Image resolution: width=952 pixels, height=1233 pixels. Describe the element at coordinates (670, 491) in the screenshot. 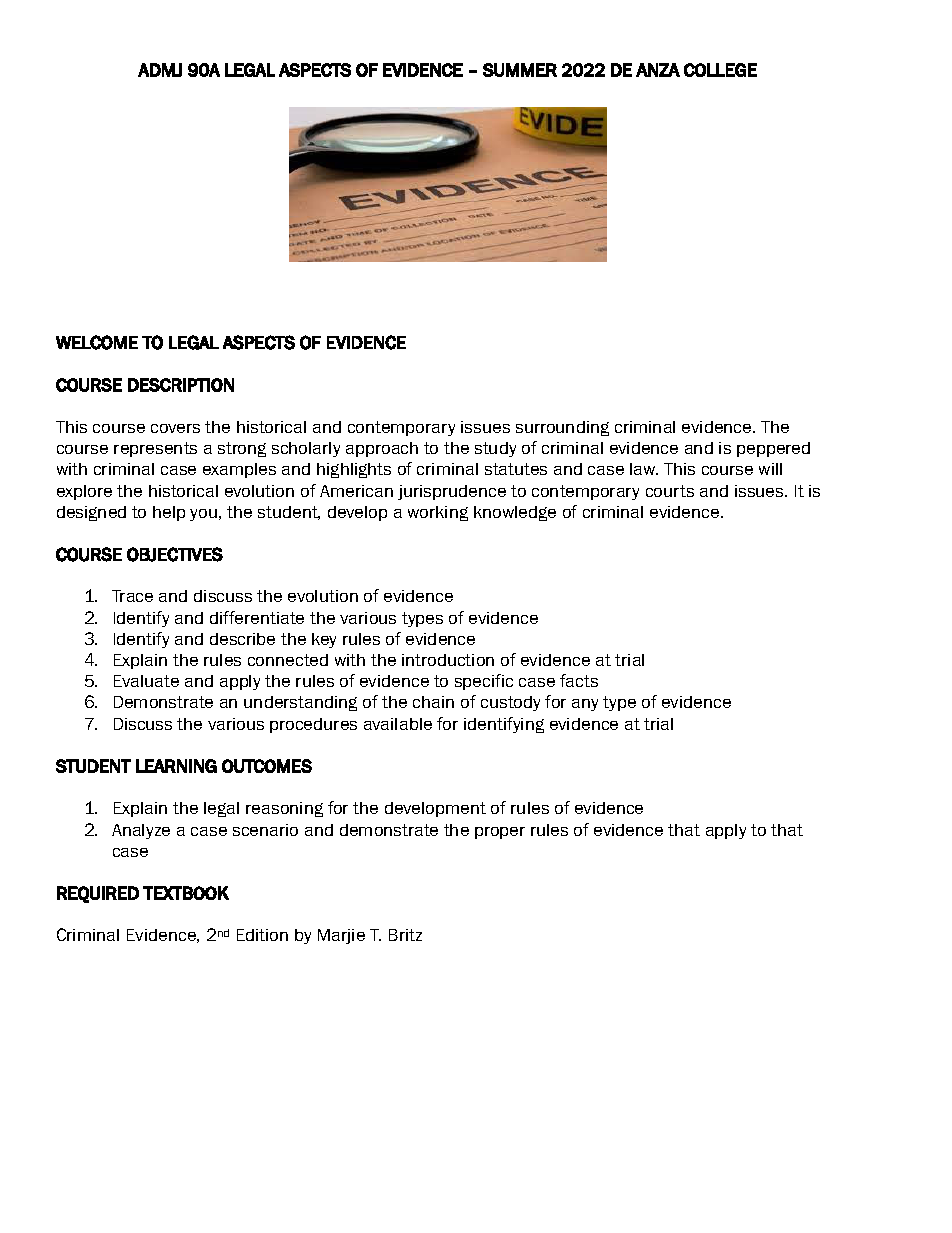

I see `courts` at that location.
